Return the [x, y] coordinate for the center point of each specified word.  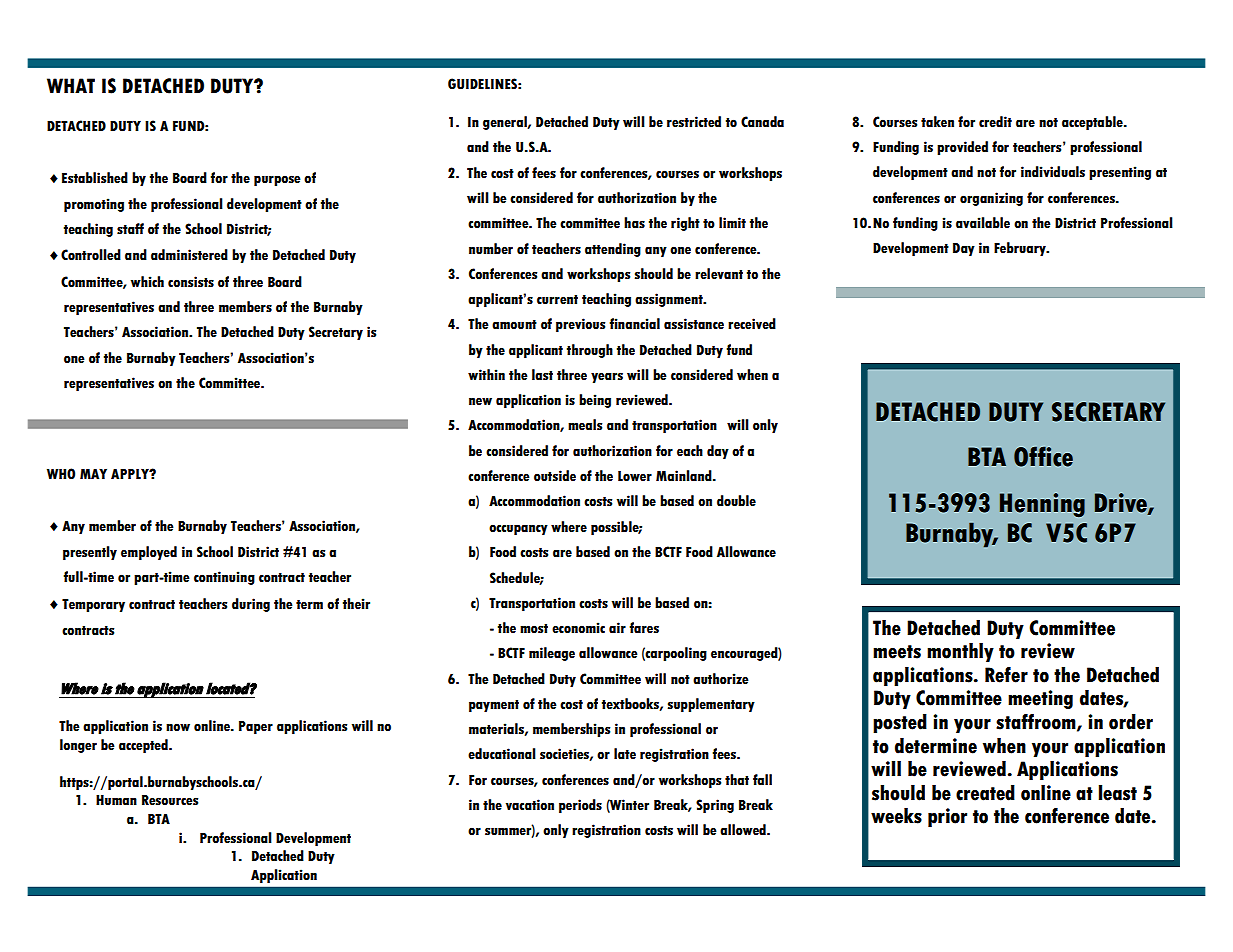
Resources [170, 800]
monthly [960, 652]
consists [191, 282]
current [557, 300]
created [985, 793]
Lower [635, 476]
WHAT [71, 85]
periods [580, 806]
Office [1043, 456]
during [251, 605]
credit [995, 122]
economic [578, 628]
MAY [93, 473]
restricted [694, 122]
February [1021, 249]
